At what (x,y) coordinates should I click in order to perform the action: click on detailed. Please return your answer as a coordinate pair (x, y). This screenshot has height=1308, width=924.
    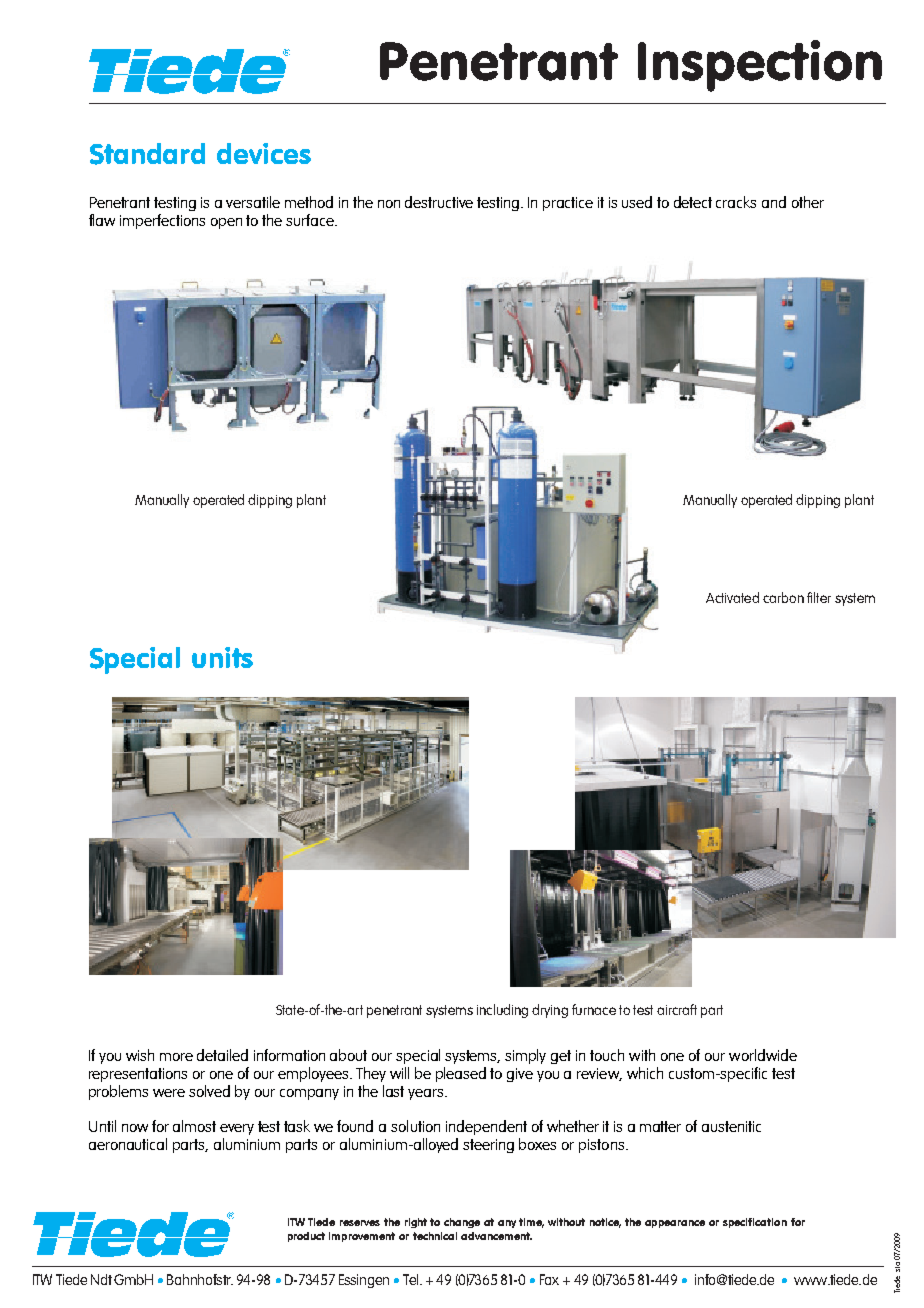
    Looking at the image, I should click on (222, 1055).
